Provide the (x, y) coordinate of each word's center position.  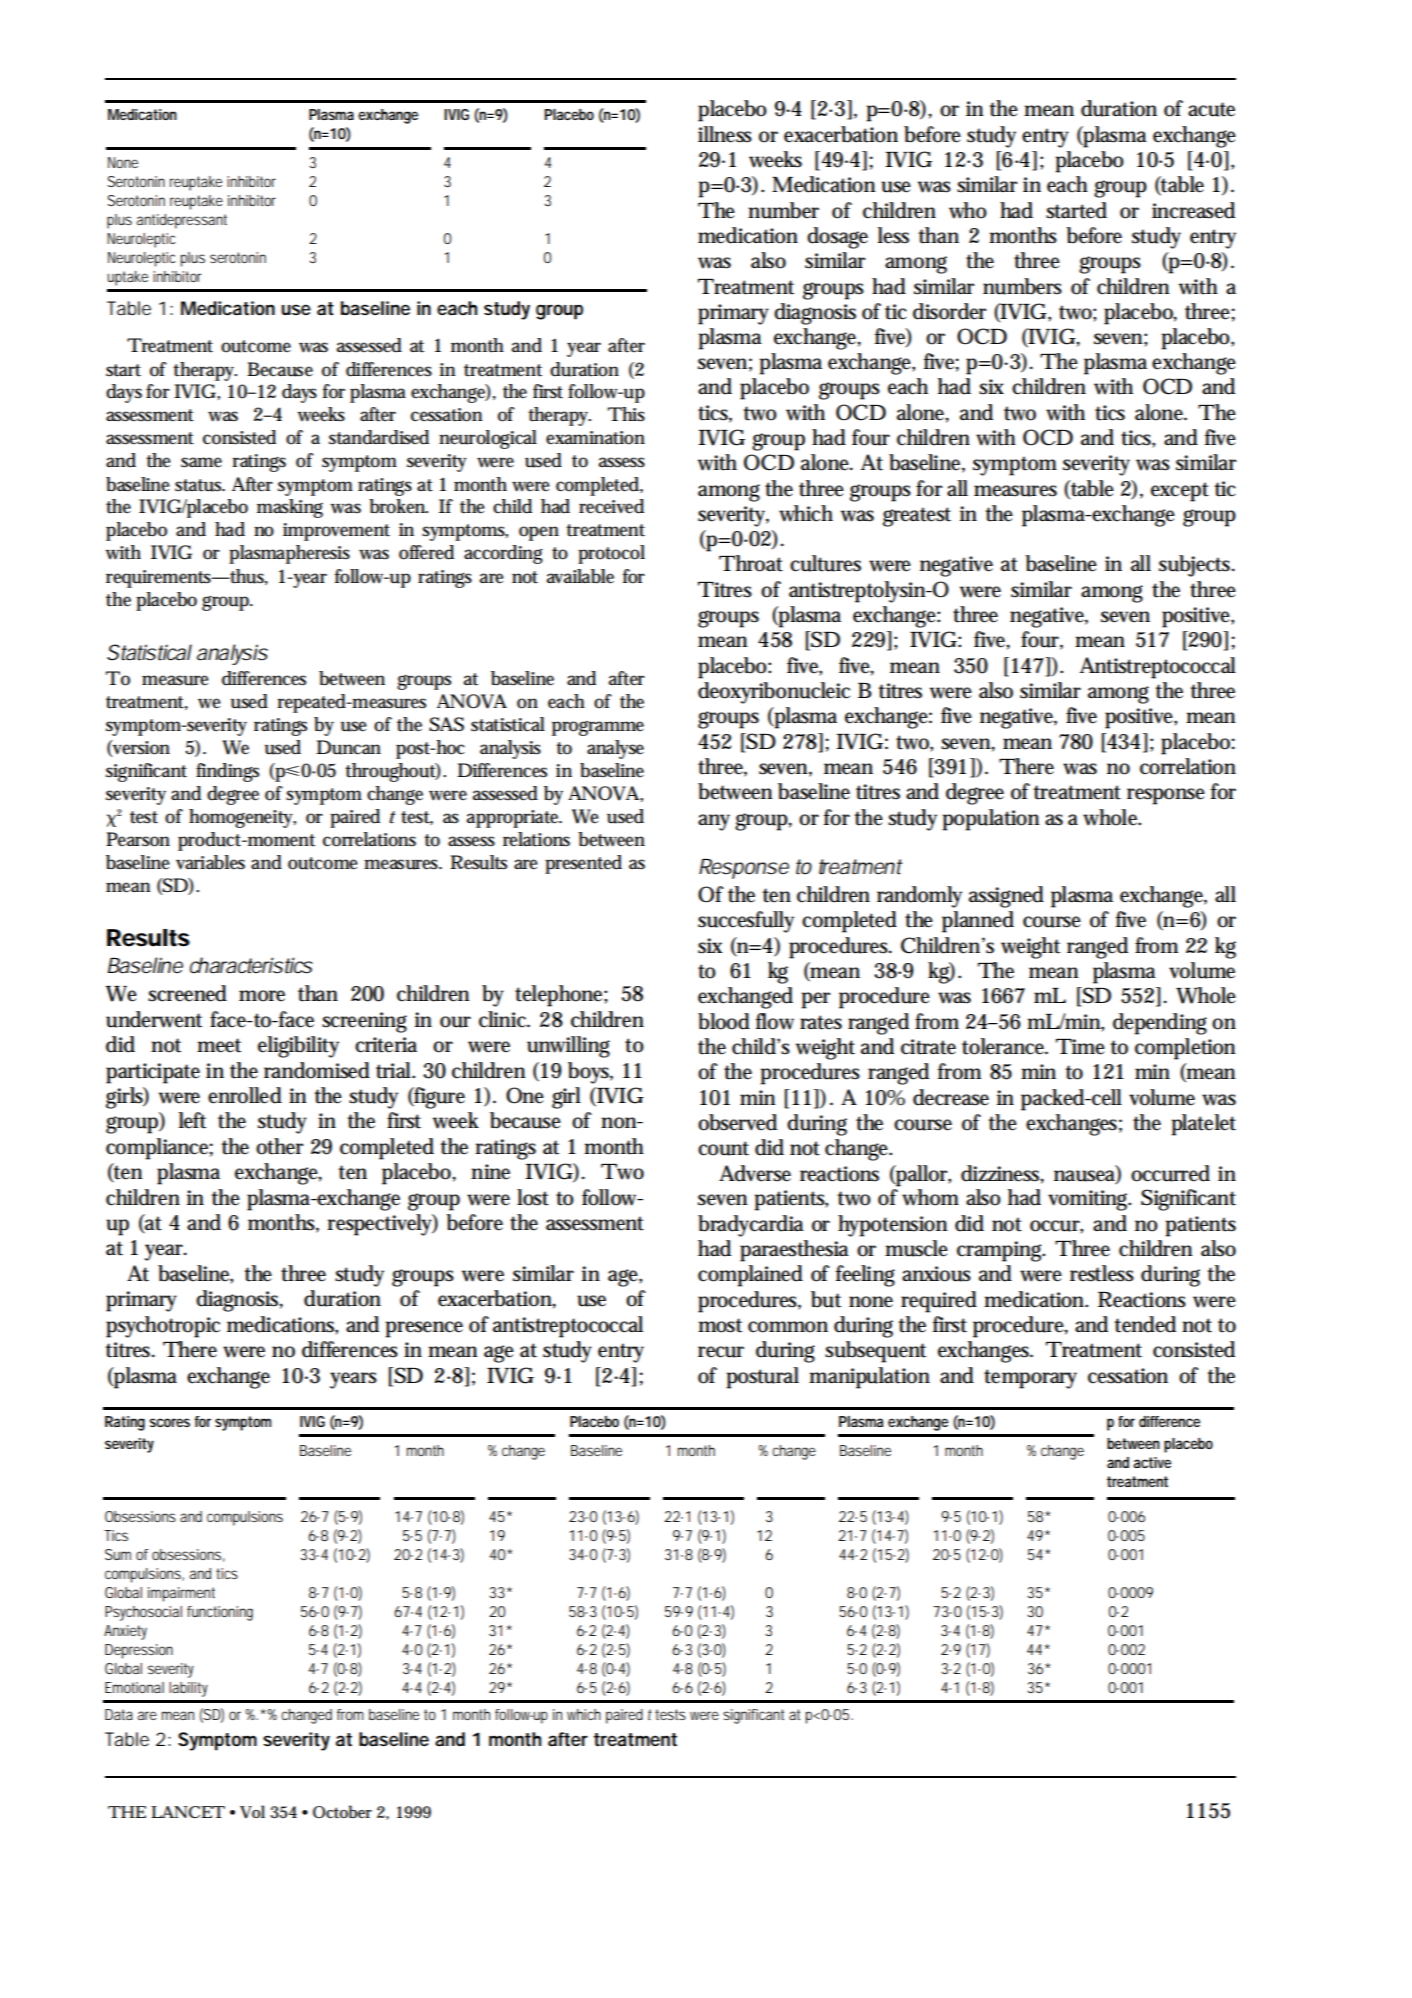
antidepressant (182, 221)
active (1152, 1462)
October (342, 1811)
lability (188, 1689)
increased (1193, 210)
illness (725, 134)
